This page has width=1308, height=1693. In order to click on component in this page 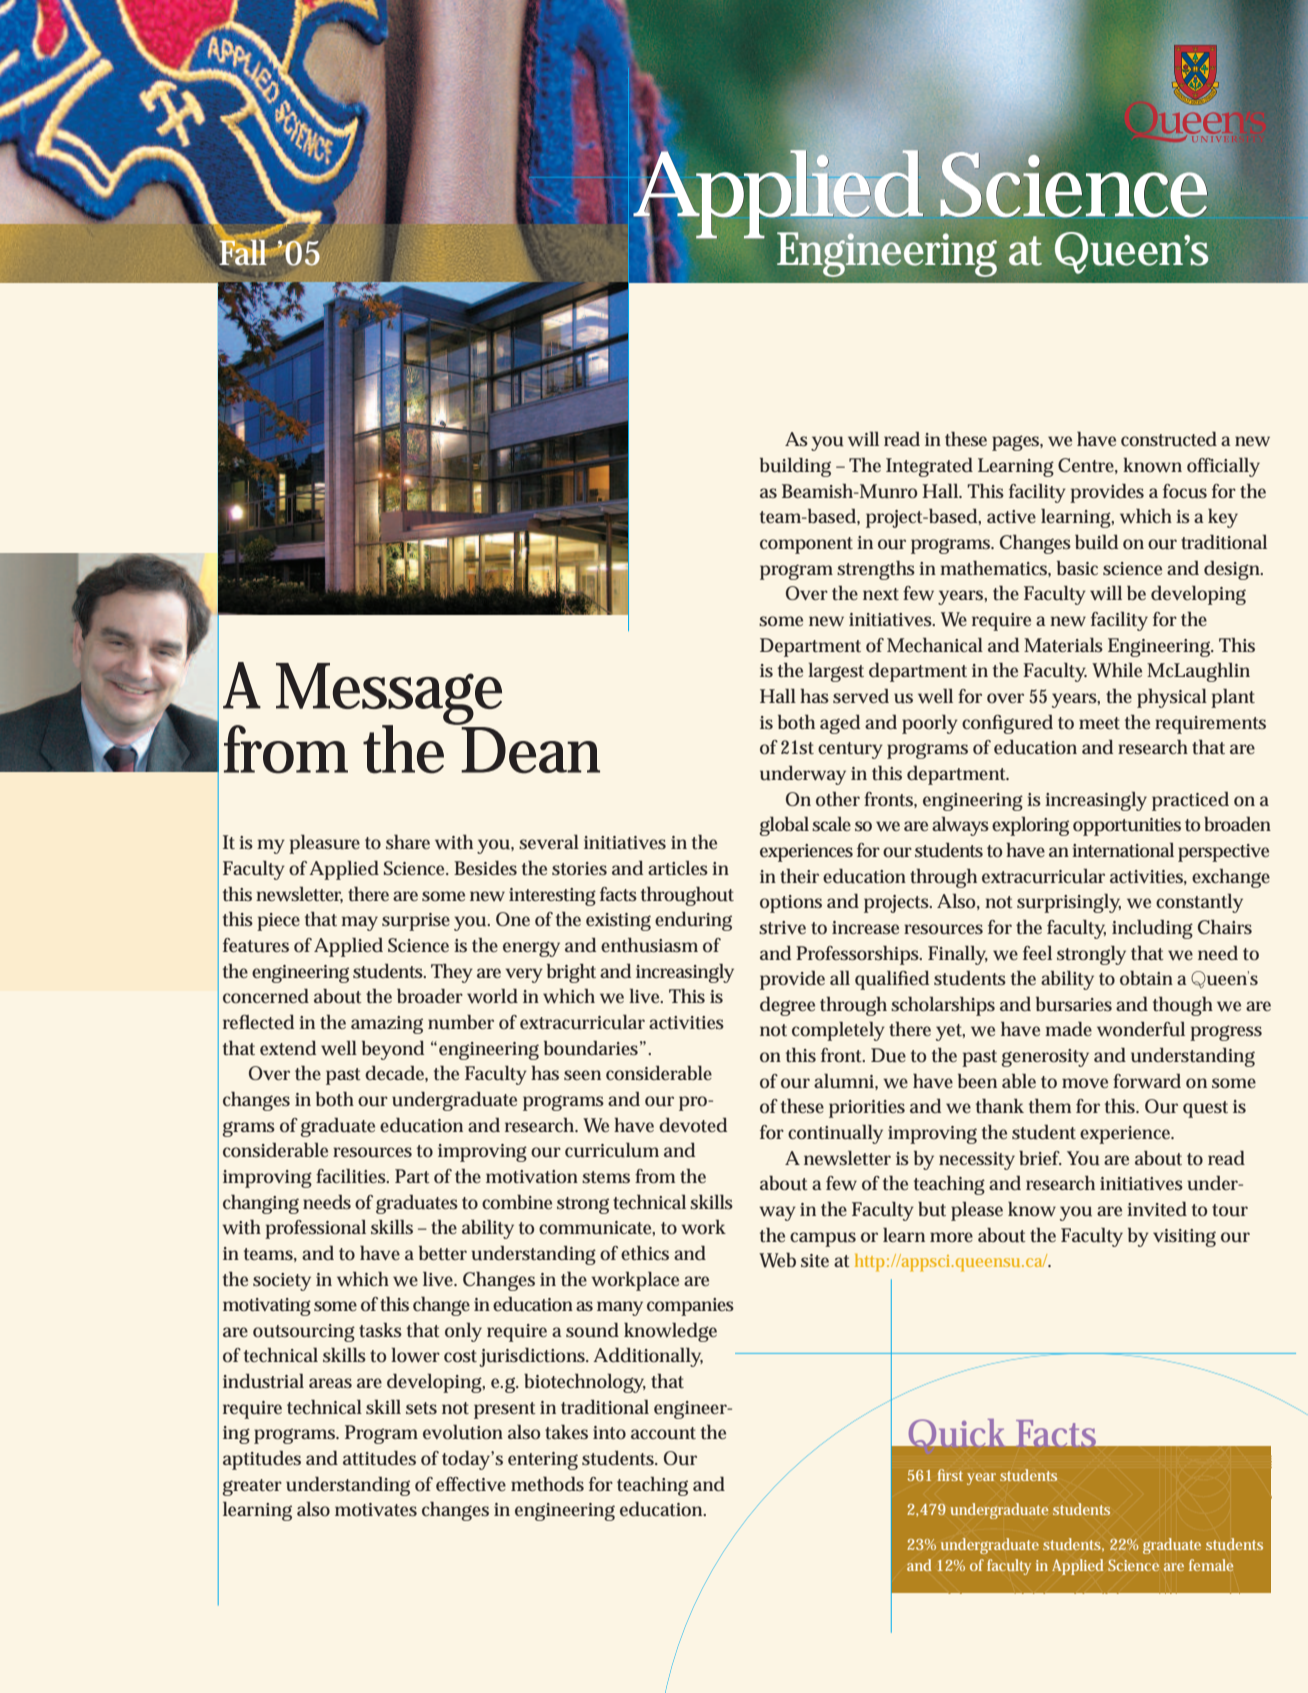, I will do `click(806, 545)`.
